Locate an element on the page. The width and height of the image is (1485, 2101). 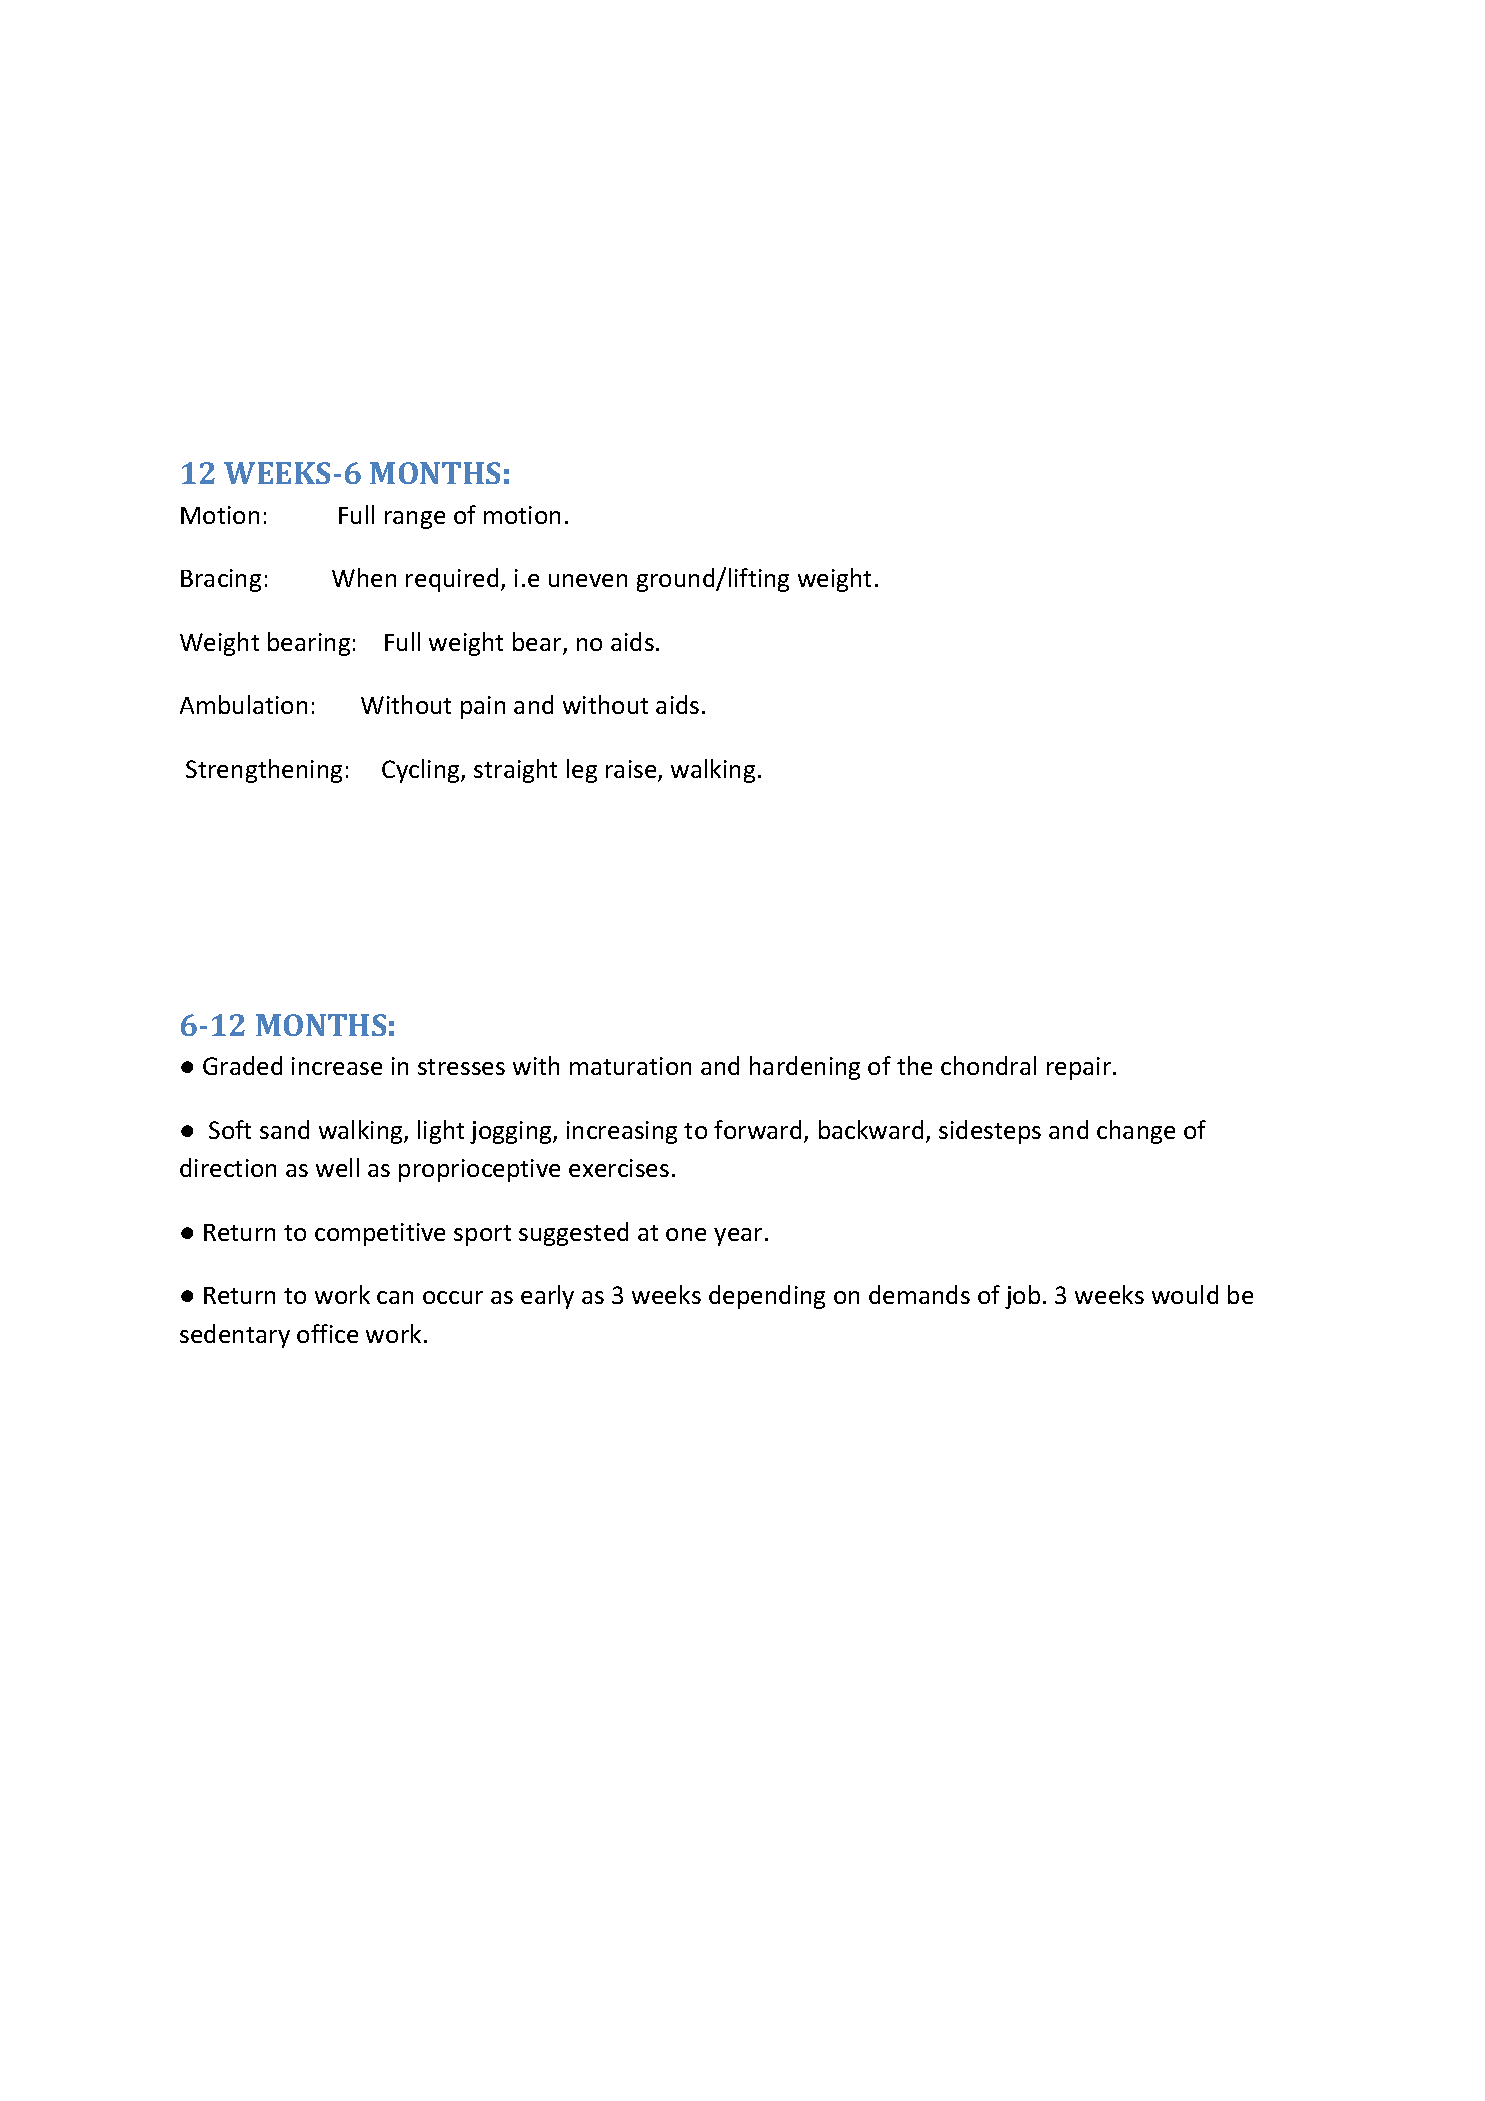
depending is located at coordinates (767, 1297).
